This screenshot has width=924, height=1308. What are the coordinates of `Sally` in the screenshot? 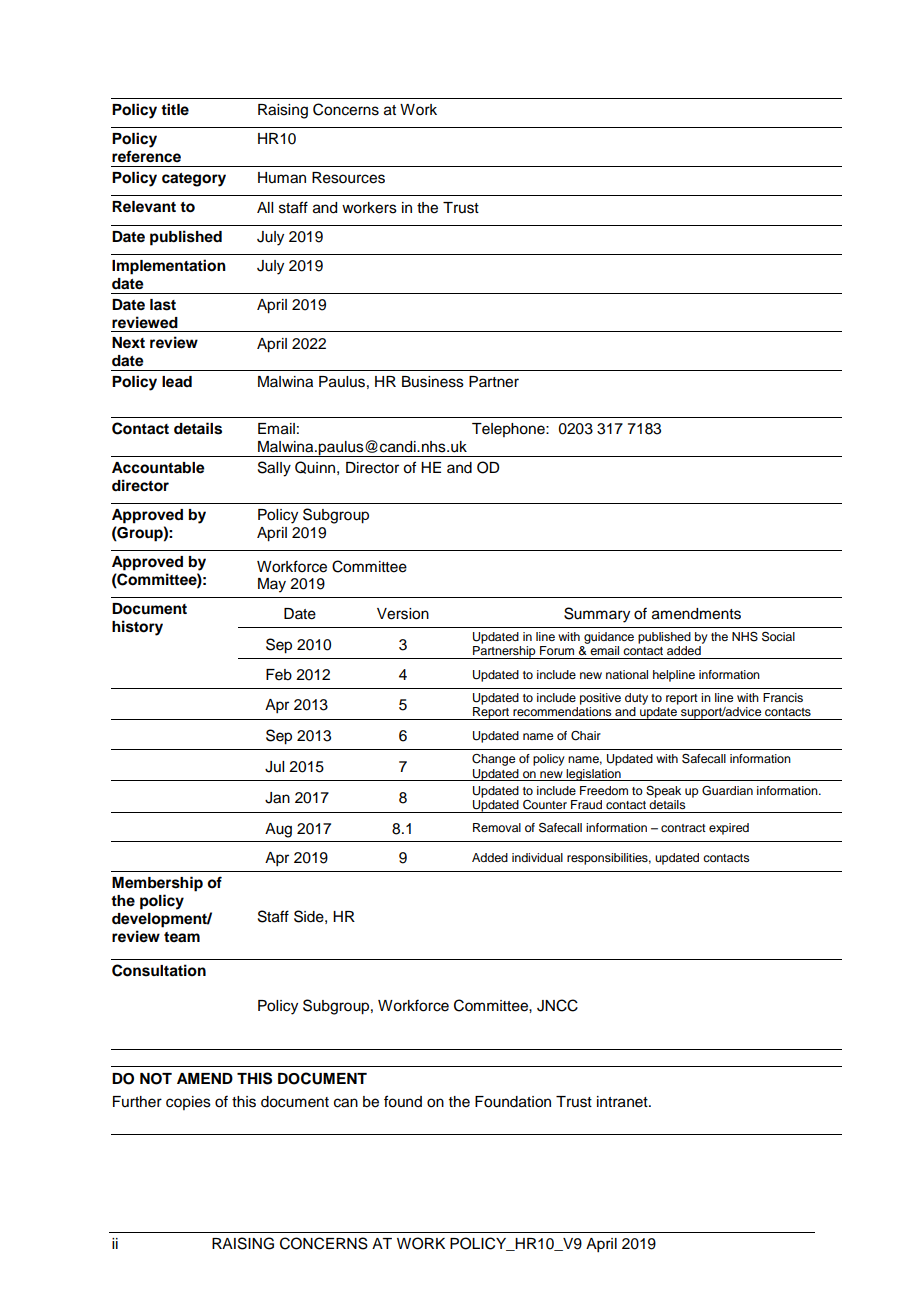 It's located at (274, 469).
